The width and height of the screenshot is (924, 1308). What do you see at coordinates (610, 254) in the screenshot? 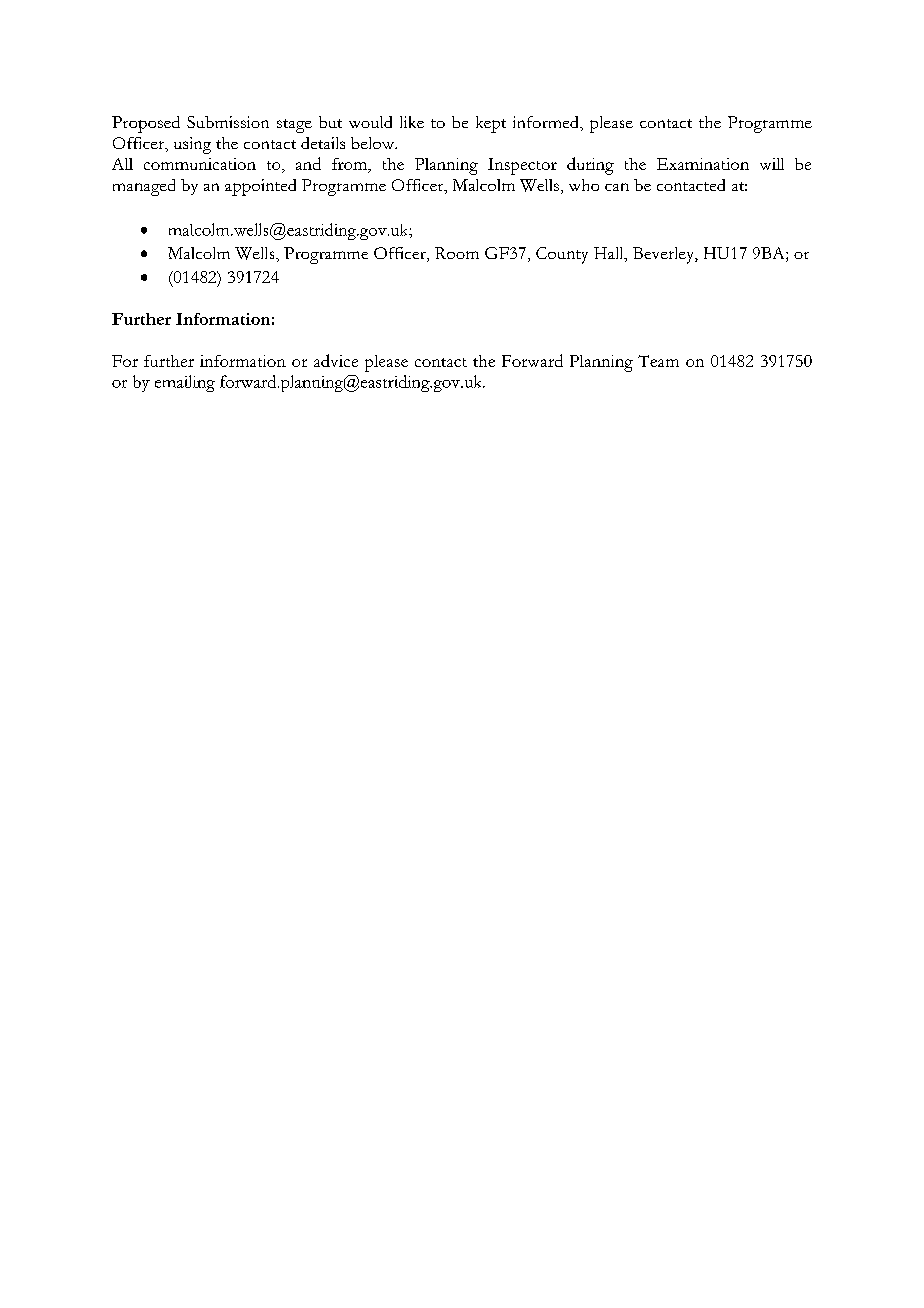
I see `Hall` at bounding box center [610, 254].
